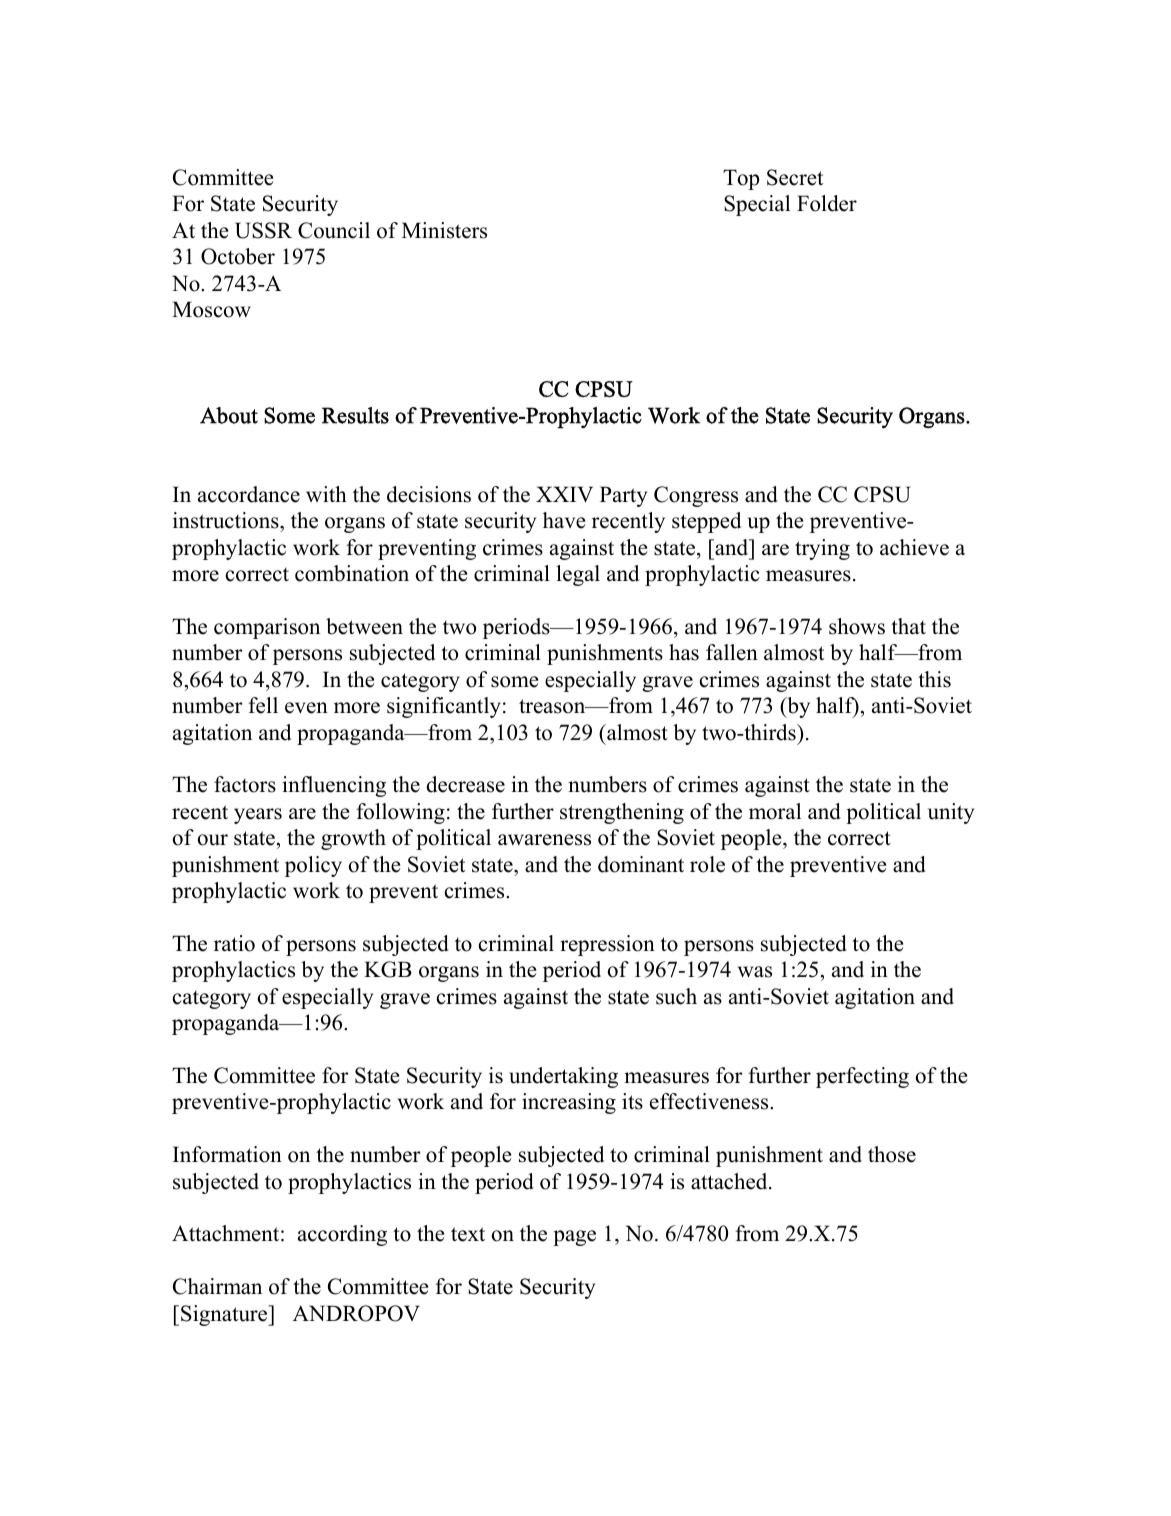 The image size is (1171, 1516). I want to click on legal, so click(578, 575).
